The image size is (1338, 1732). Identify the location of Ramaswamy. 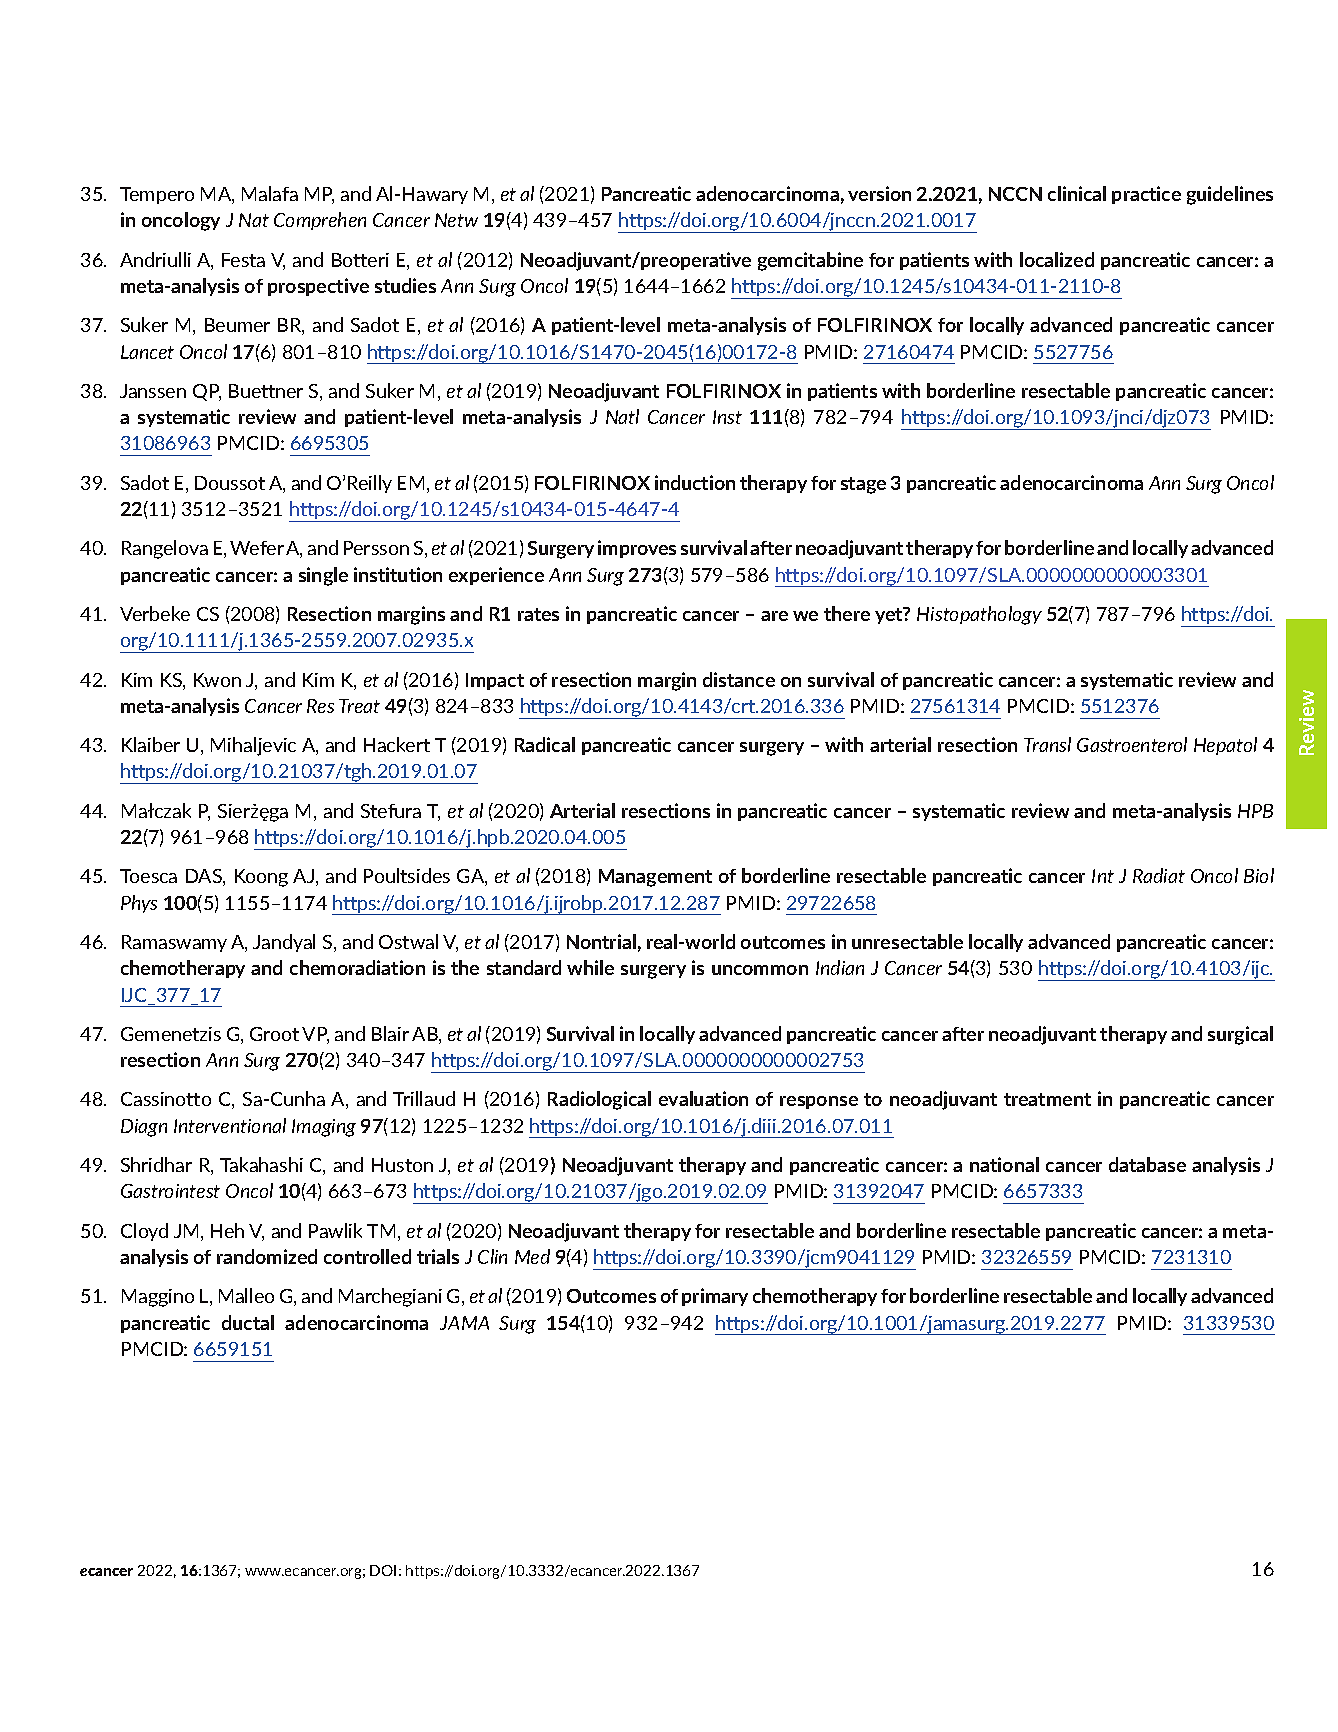
(174, 943).
